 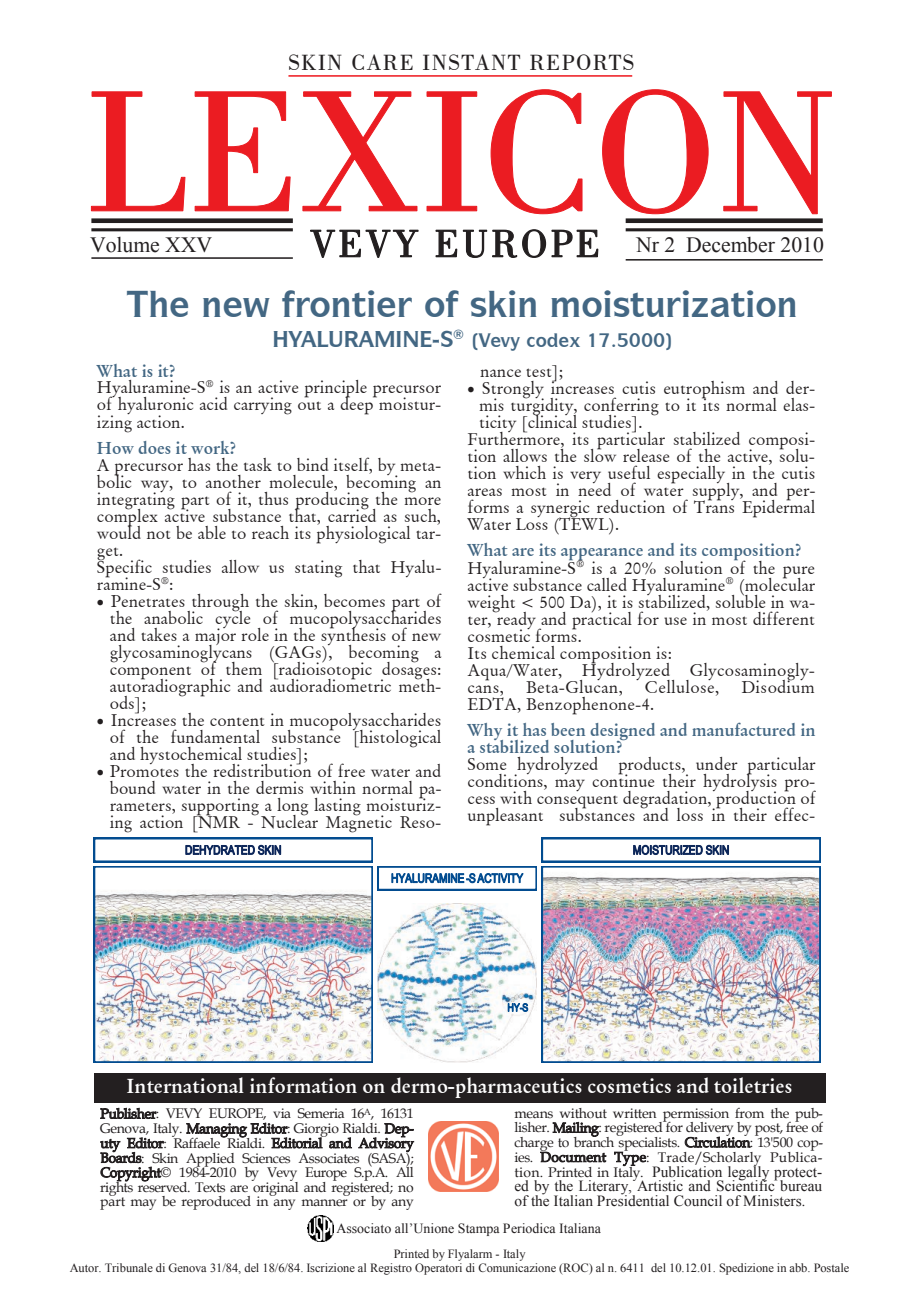 What do you see at coordinates (740, 782) in the screenshot?
I see `hydrolysis` at bounding box center [740, 782].
